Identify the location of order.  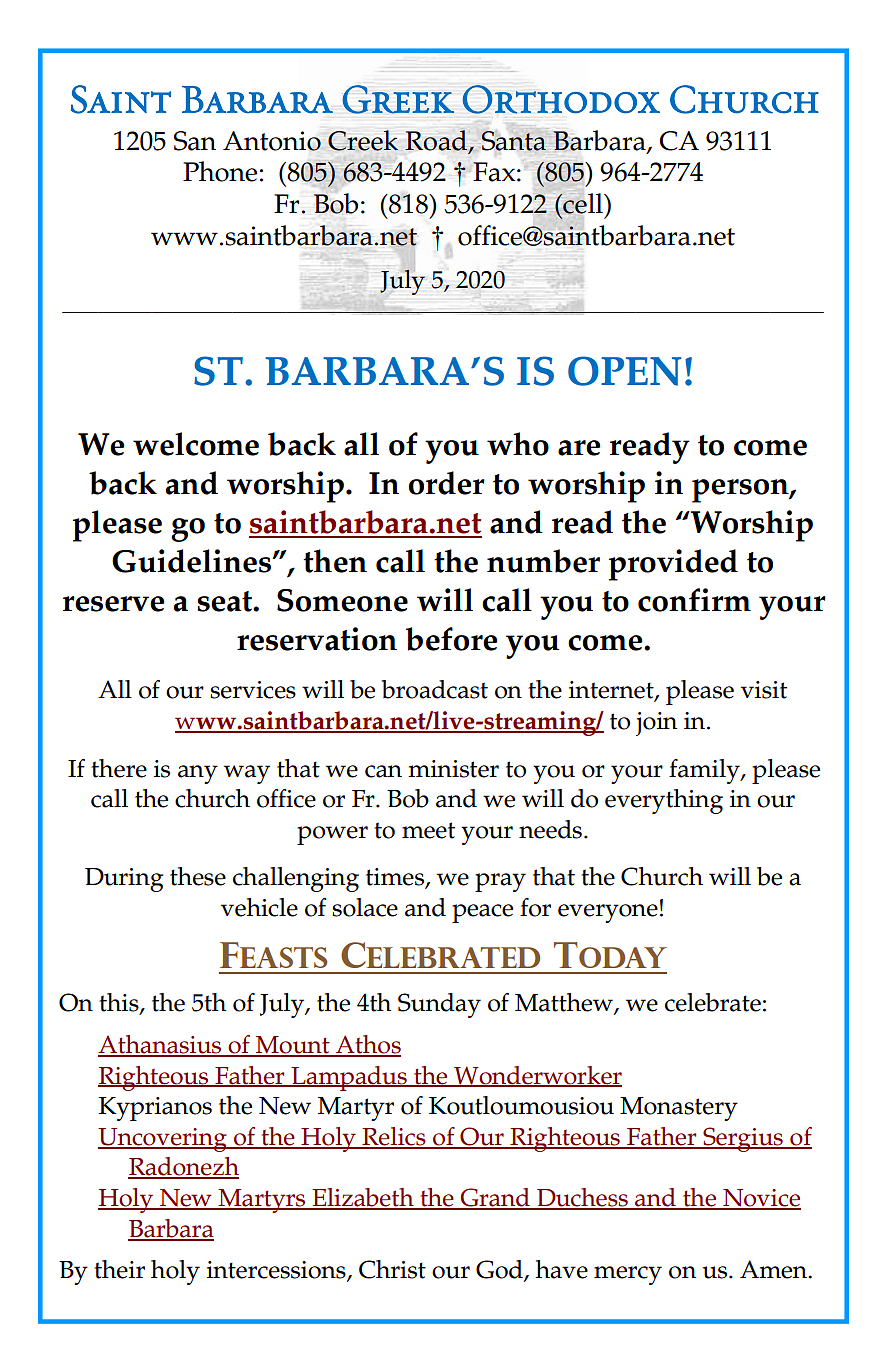
(447, 483).
